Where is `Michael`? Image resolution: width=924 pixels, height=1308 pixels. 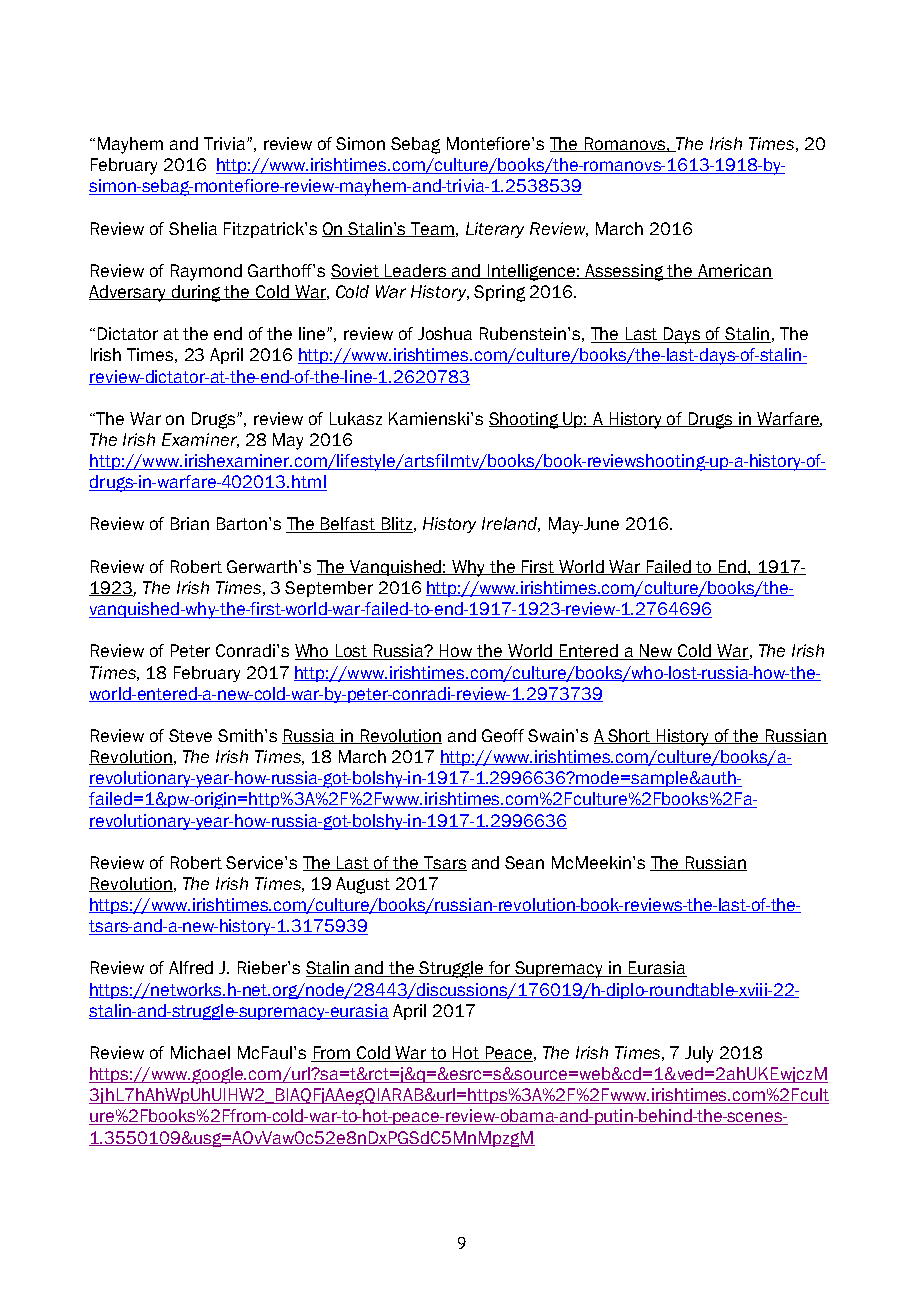
Michael is located at coordinates (200, 1052).
